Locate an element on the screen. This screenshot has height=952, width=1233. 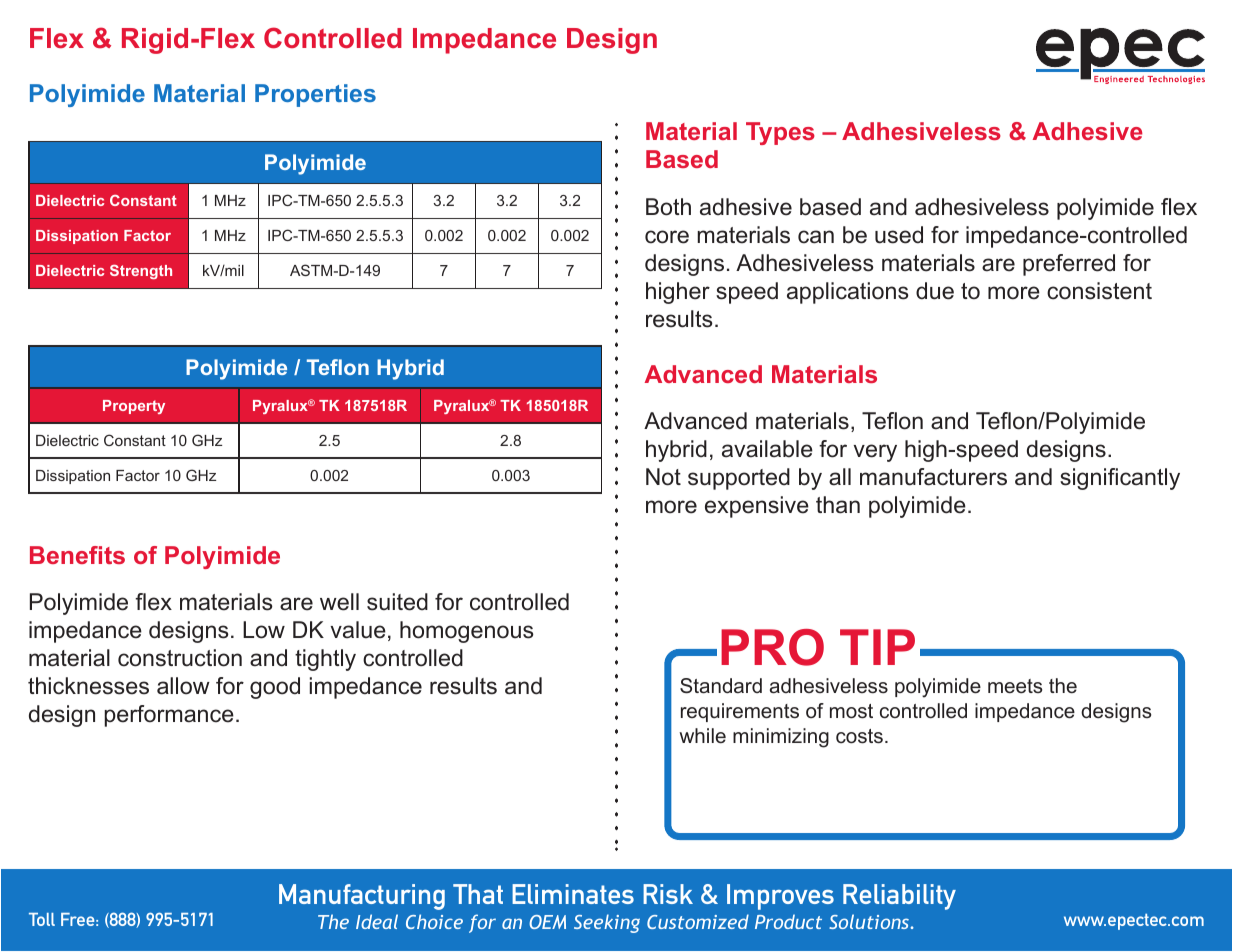
core is located at coordinates (667, 237).
